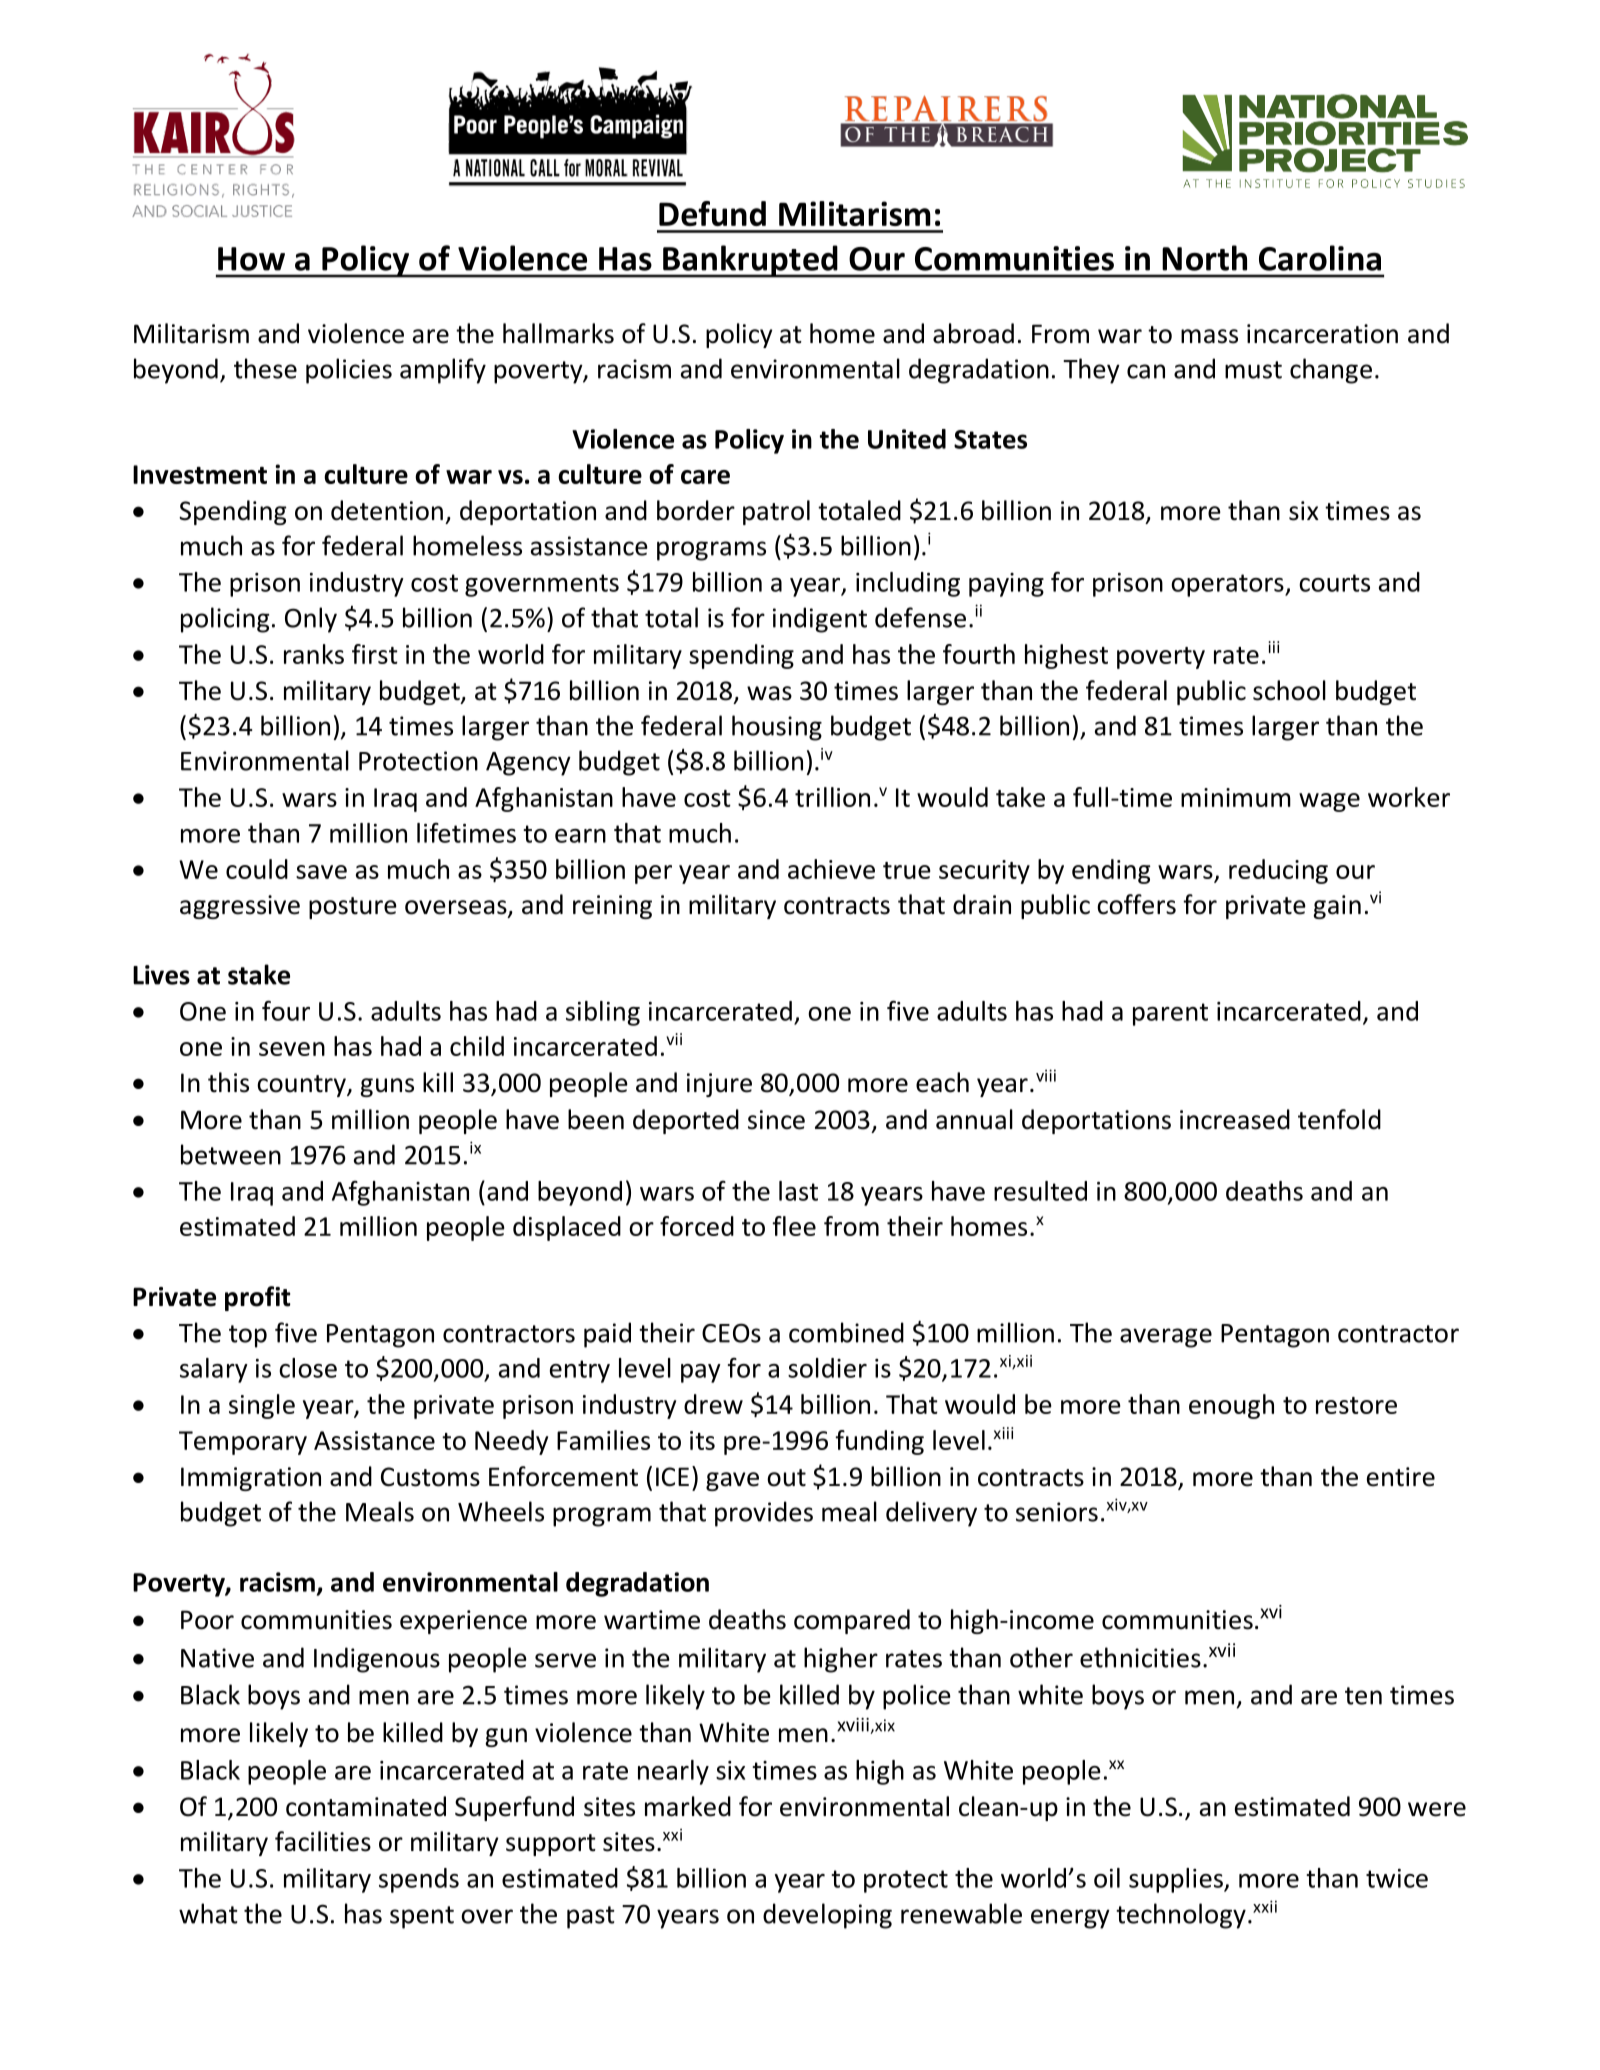  What do you see at coordinates (827, 1916) in the image?
I see `developing` at bounding box center [827, 1916].
